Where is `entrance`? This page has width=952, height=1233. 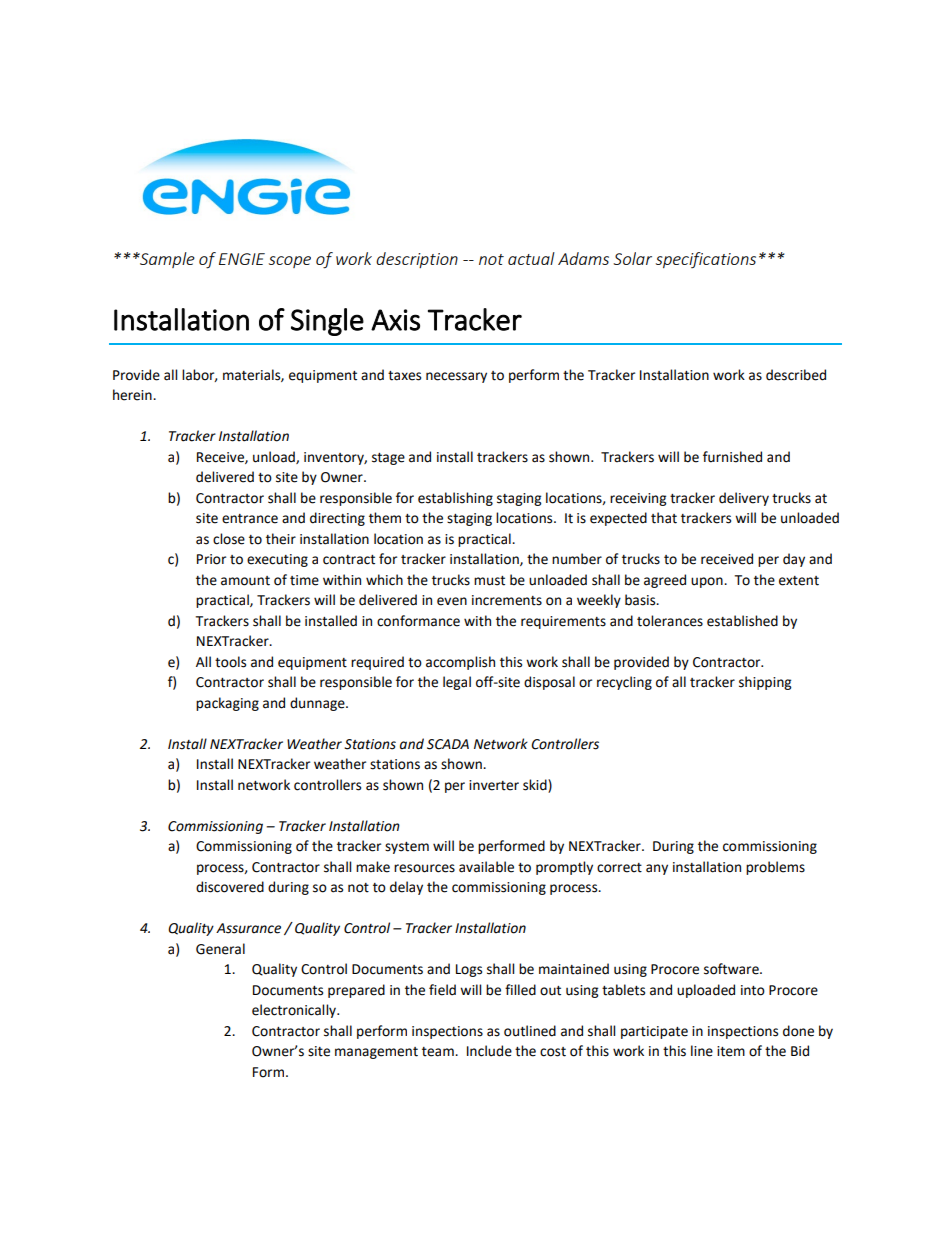 entrance is located at coordinates (250, 519).
